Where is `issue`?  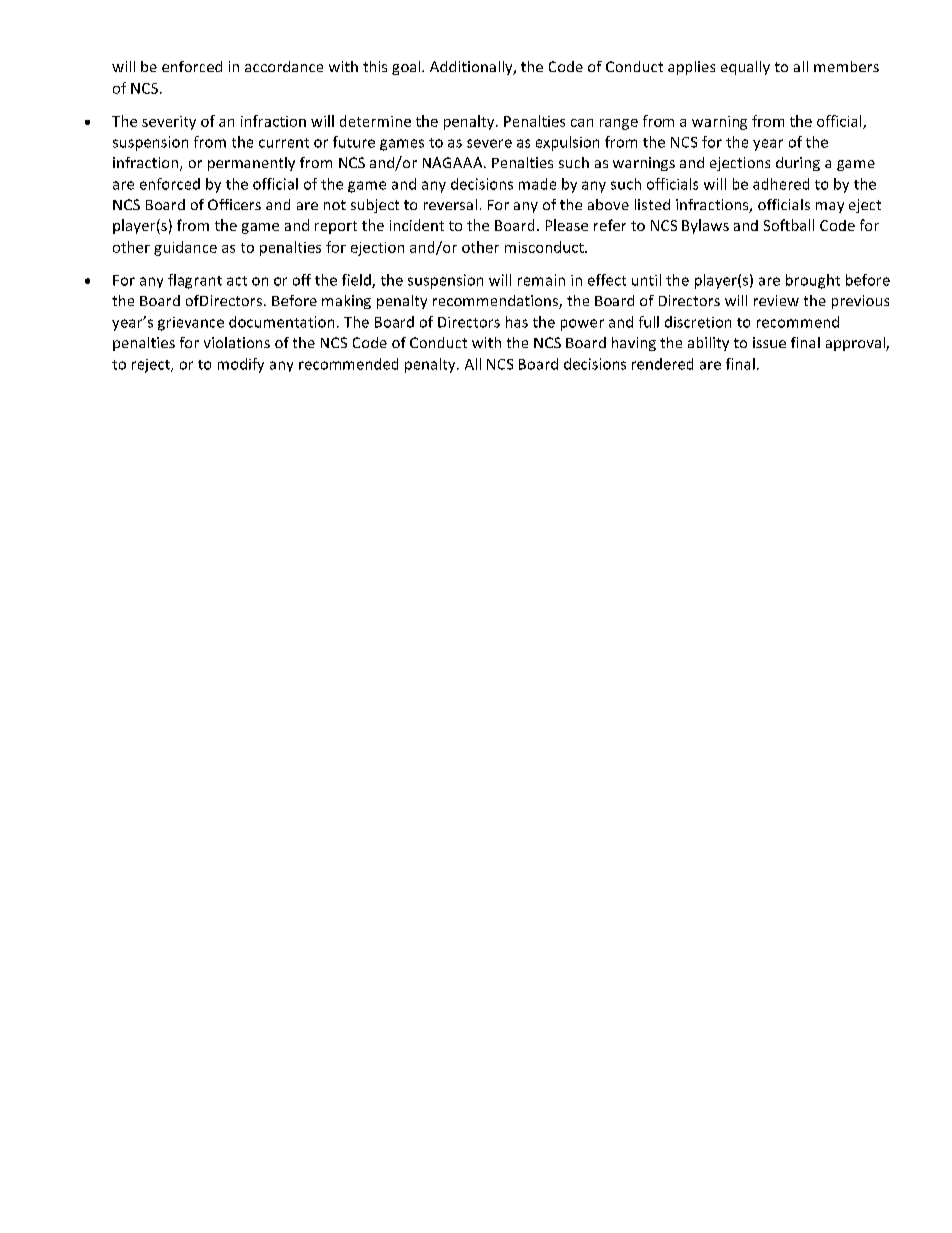 issue is located at coordinates (769, 342).
